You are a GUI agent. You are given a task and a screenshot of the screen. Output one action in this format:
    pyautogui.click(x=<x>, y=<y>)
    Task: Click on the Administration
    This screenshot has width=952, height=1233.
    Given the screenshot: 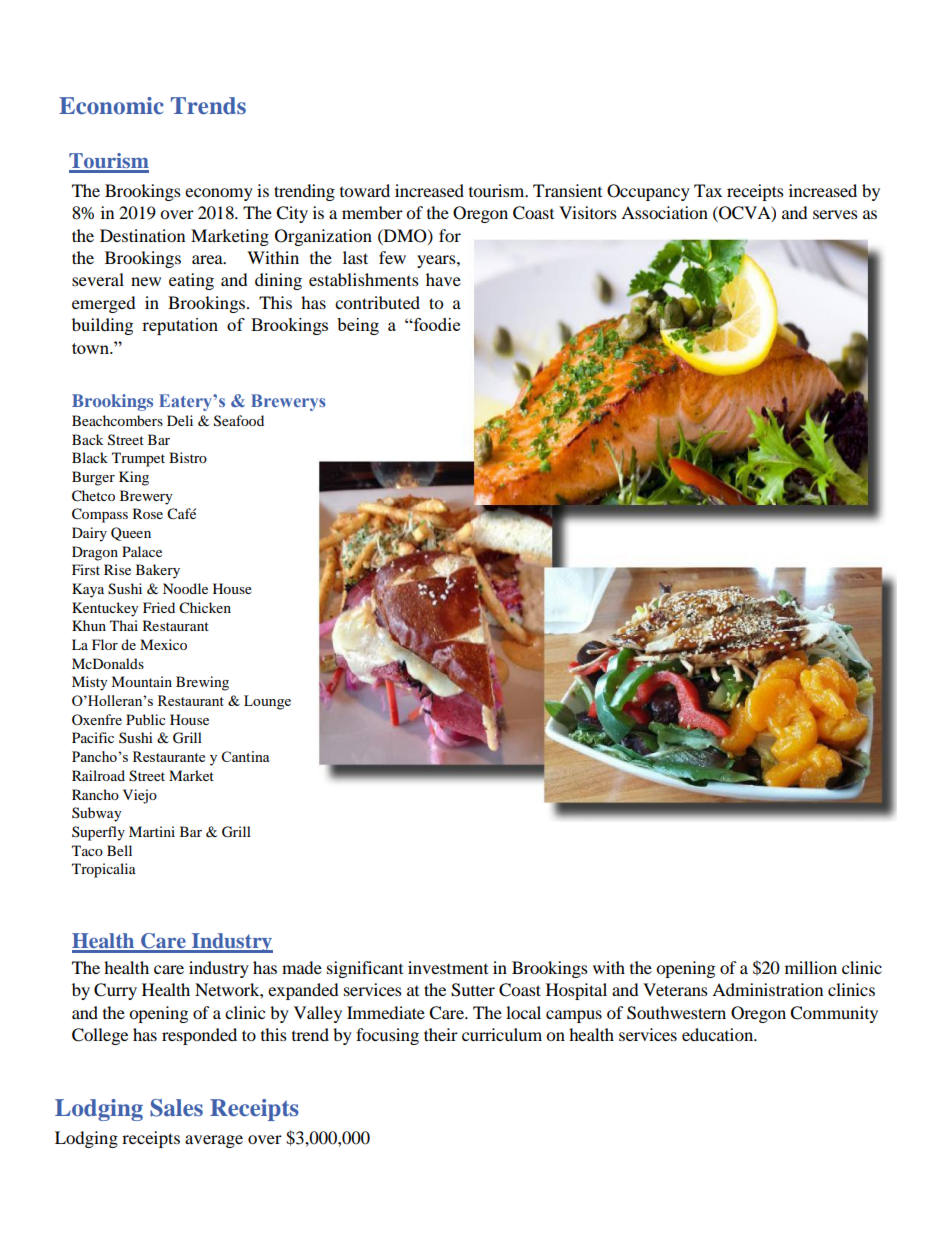 What is the action you would take?
    pyautogui.click(x=767, y=989)
